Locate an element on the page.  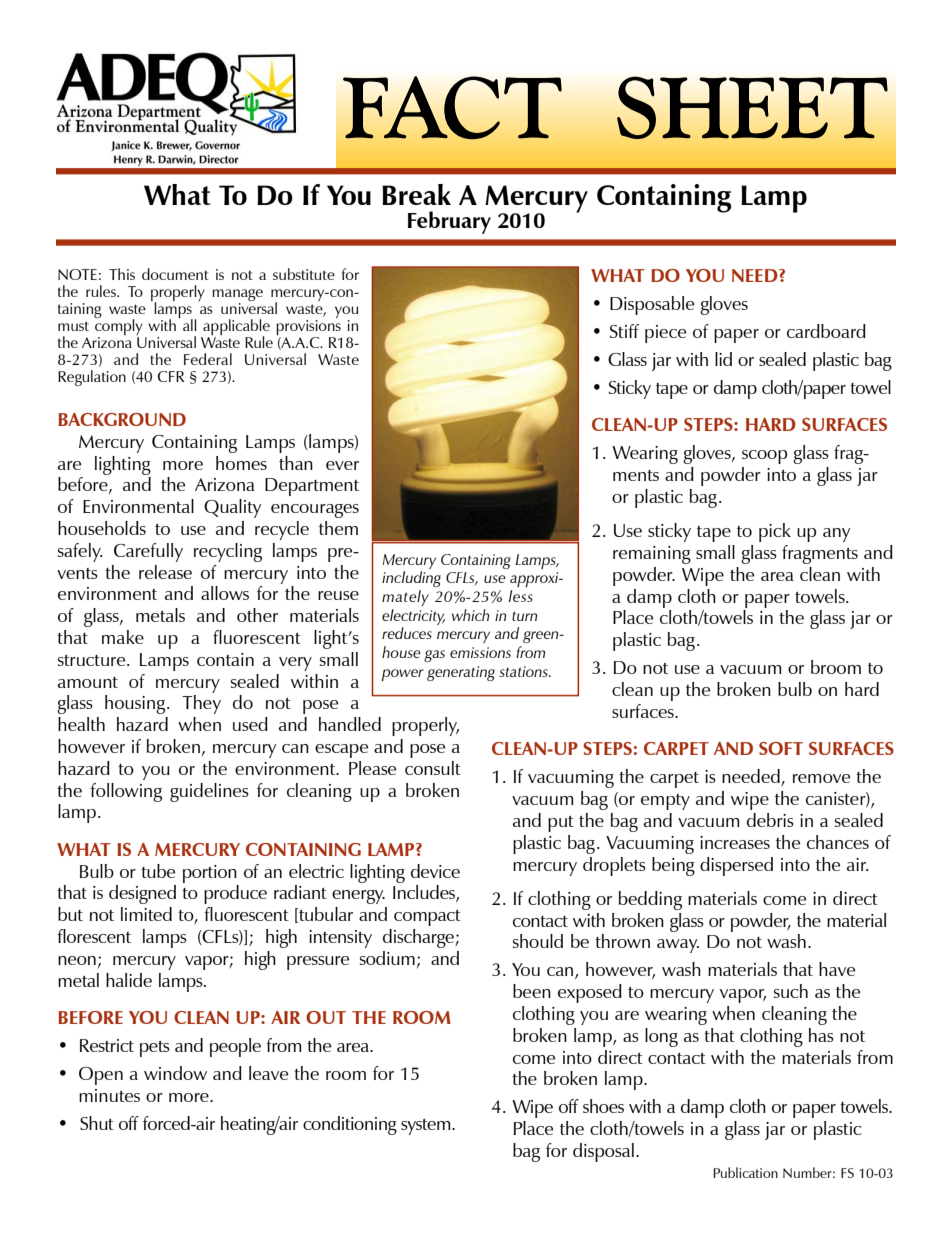
discharge is located at coordinates (419, 938).
